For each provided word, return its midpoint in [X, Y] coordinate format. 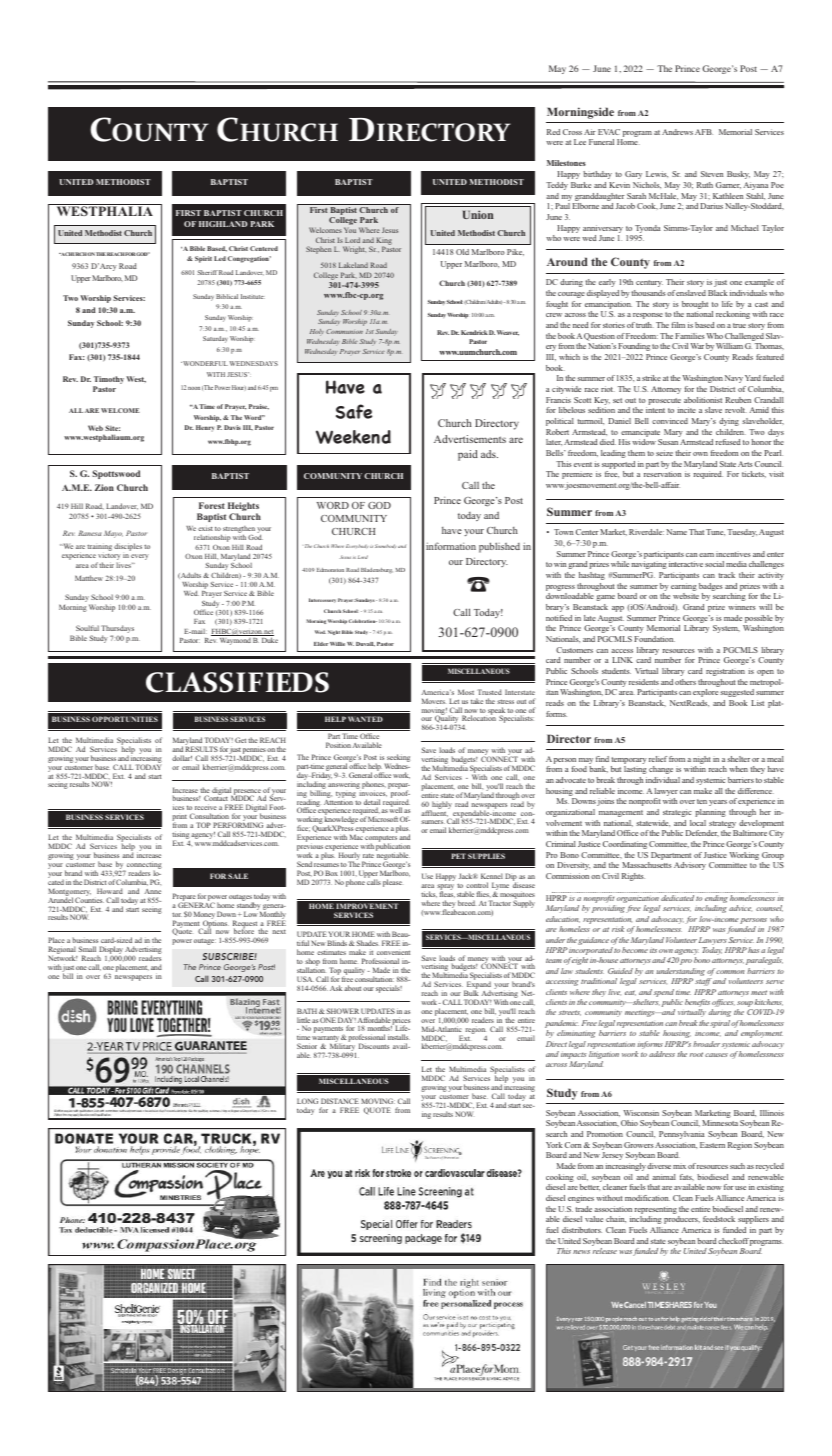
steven [712, 174]
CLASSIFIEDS [237, 682]
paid [468, 455]
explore [705, 693]
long [307, 1101]
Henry [205, 428]
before [244, 930]
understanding [680, 973]
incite [686, 410]
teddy [557, 186]
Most [466, 692]
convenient [393, 952]
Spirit [203, 259]
